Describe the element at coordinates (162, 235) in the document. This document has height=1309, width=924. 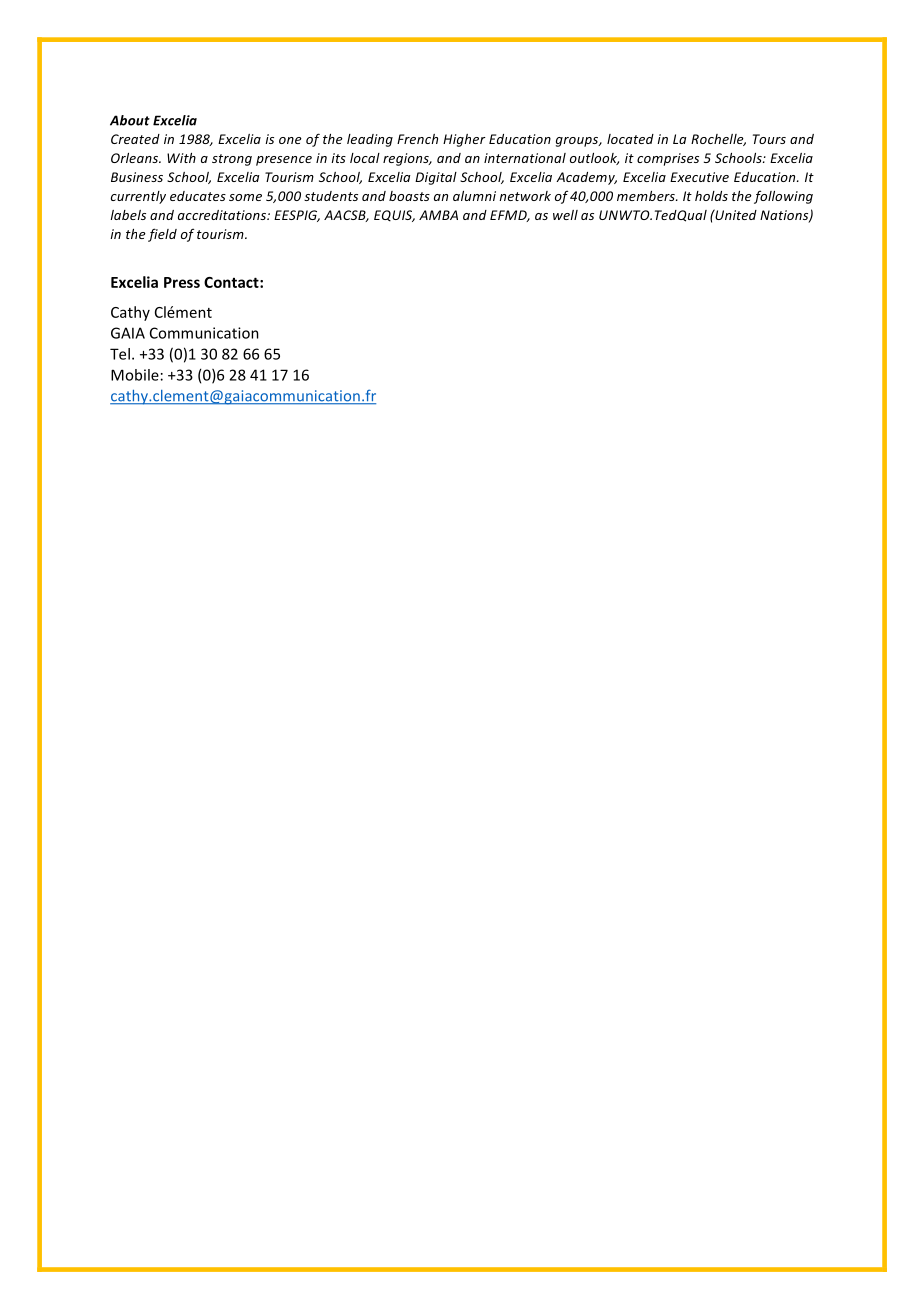
I see `field` at that location.
